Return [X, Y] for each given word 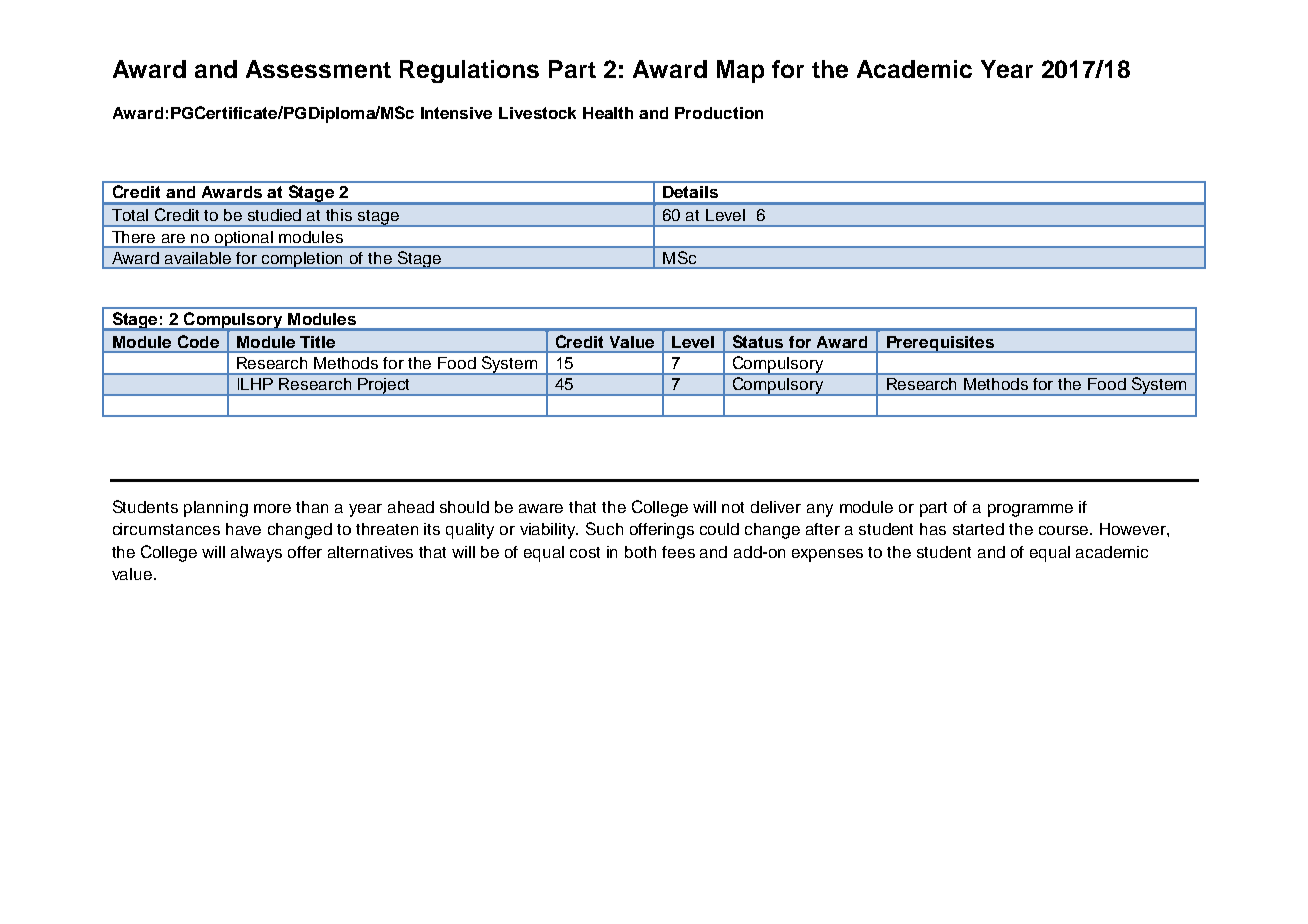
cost [585, 552]
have [243, 529]
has [933, 529]
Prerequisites [940, 344]
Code [198, 341]
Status [758, 341]
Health [608, 113]
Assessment [318, 69]
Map [740, 71]
